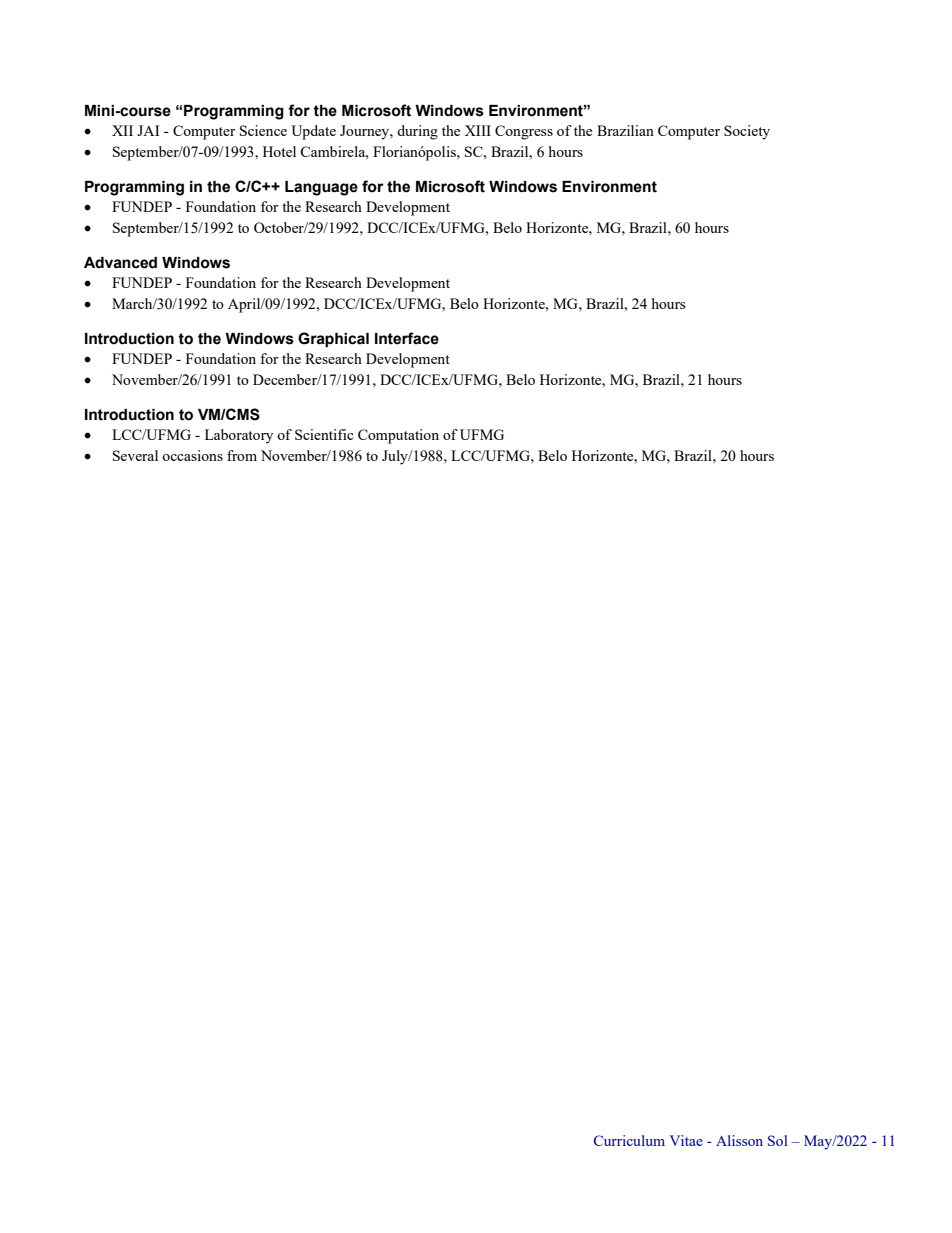 This screenshot has width=952, height=1233. I want to click on Scientific, so click(324, 434).
